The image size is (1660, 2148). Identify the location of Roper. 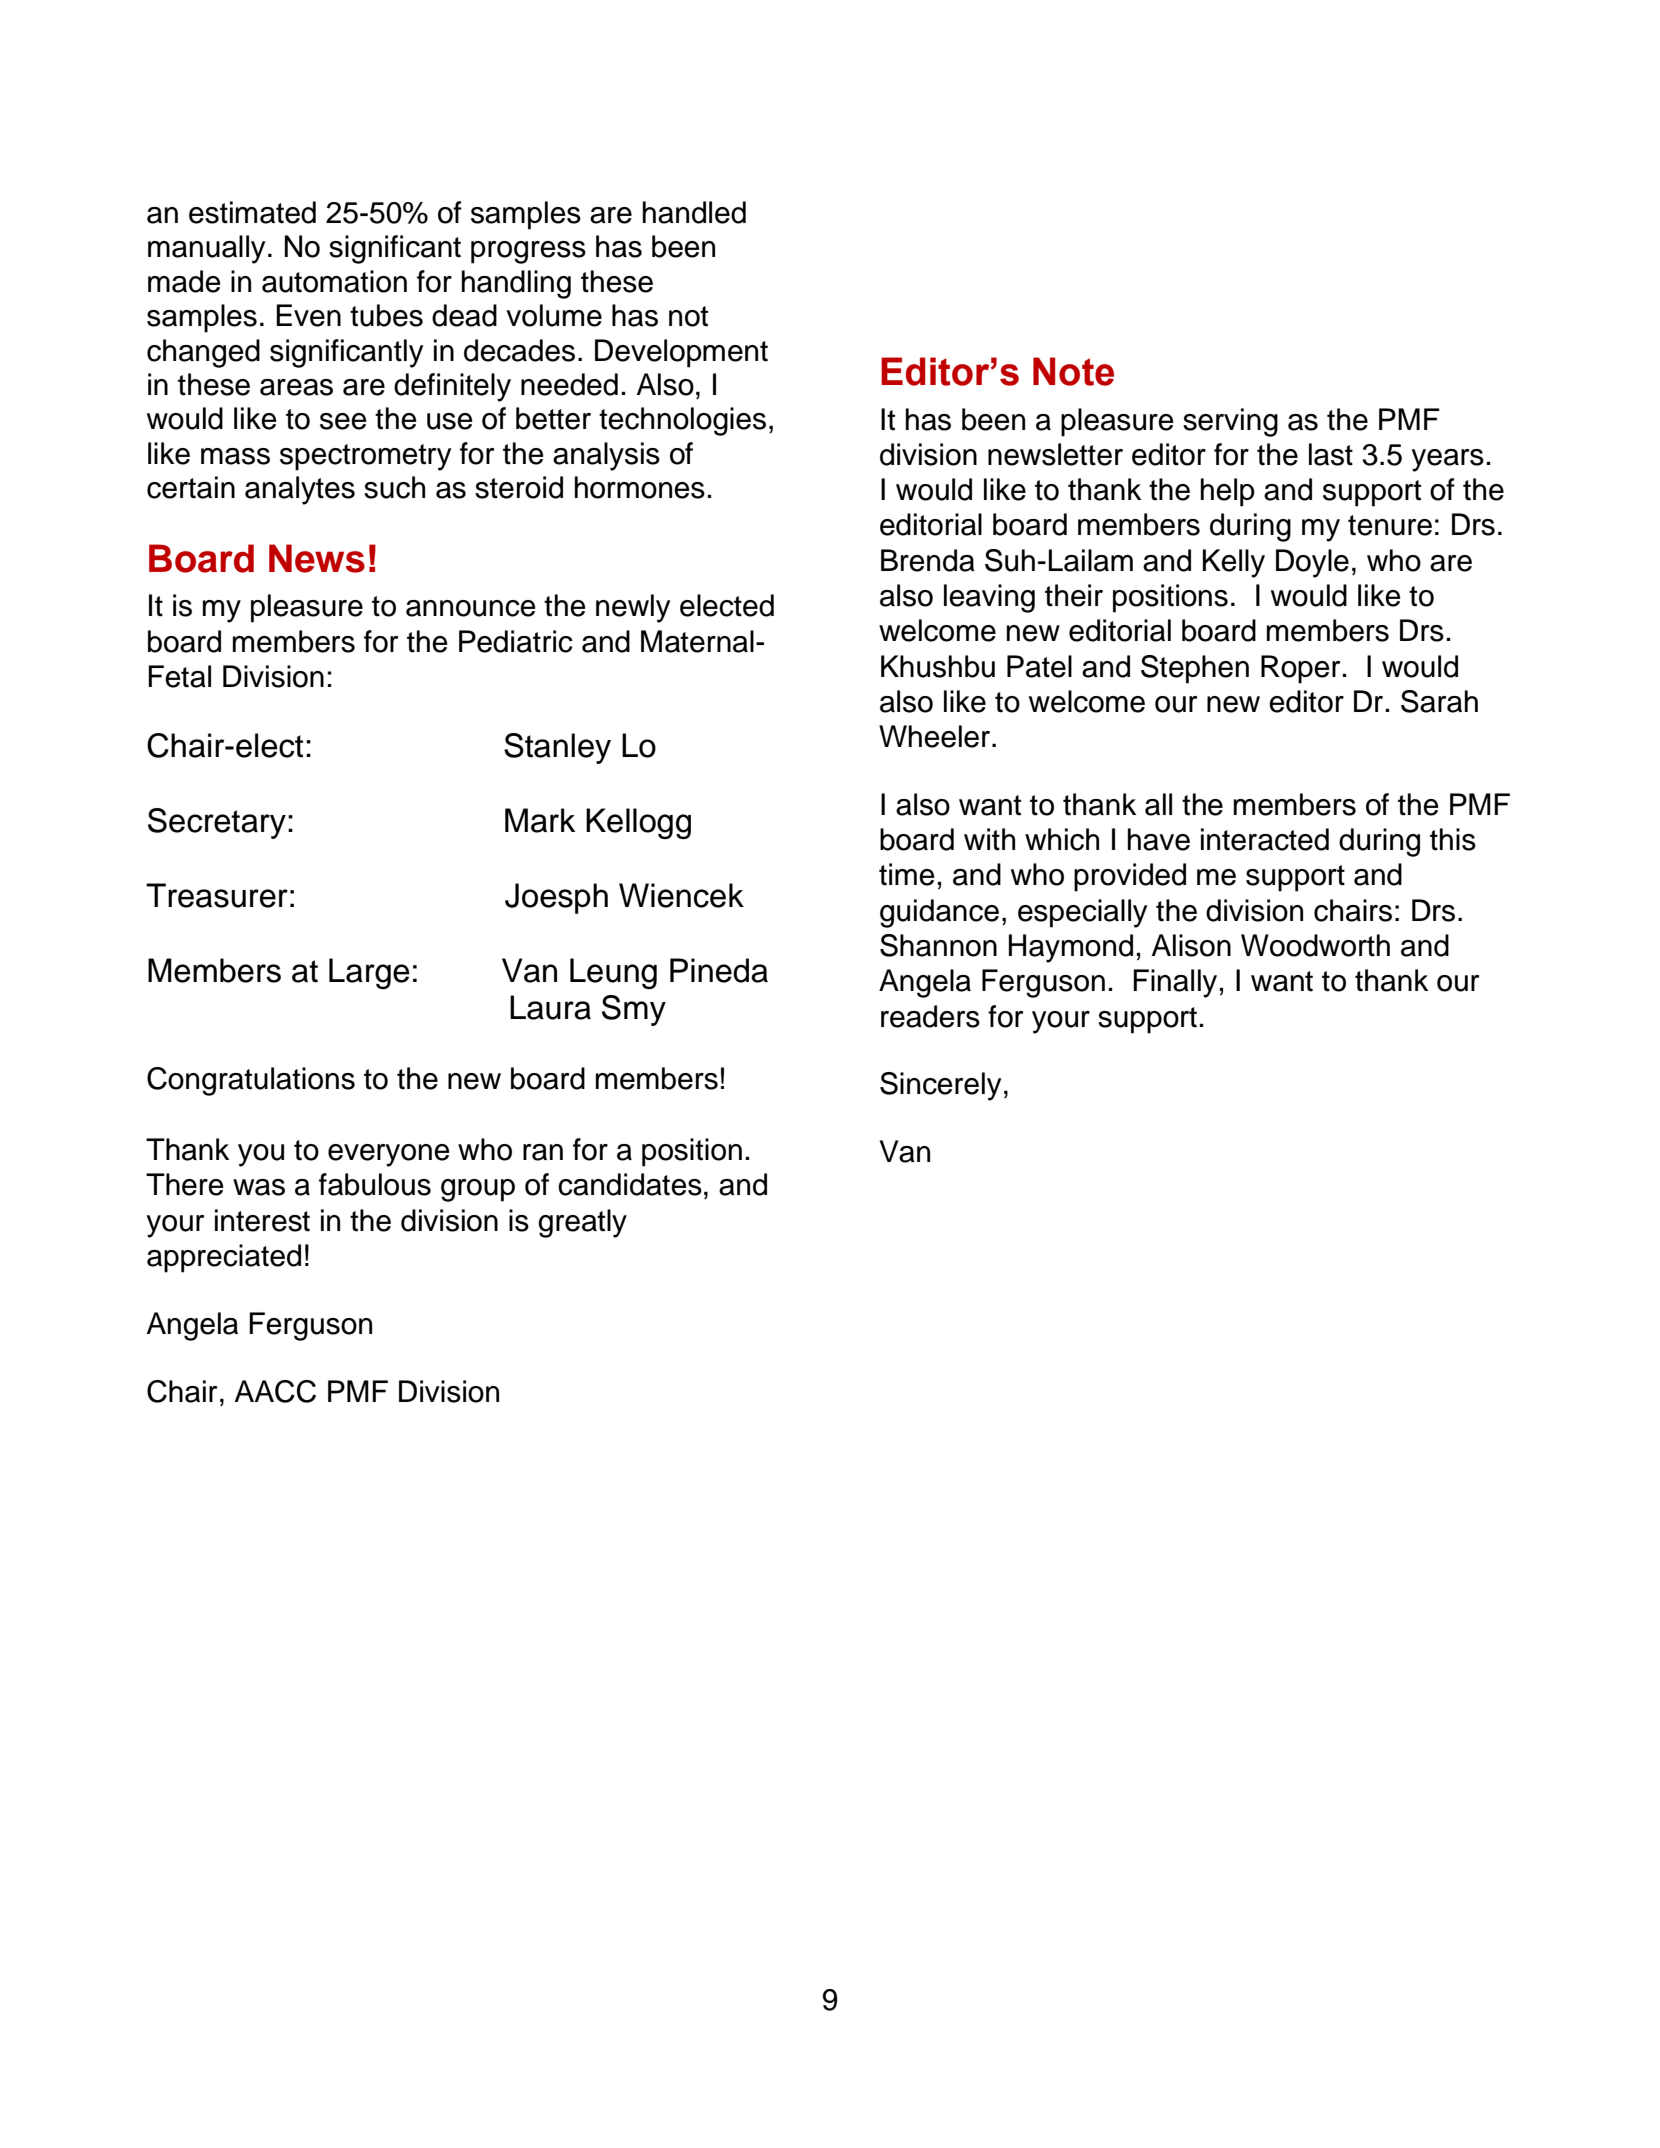
(1300, 669).
